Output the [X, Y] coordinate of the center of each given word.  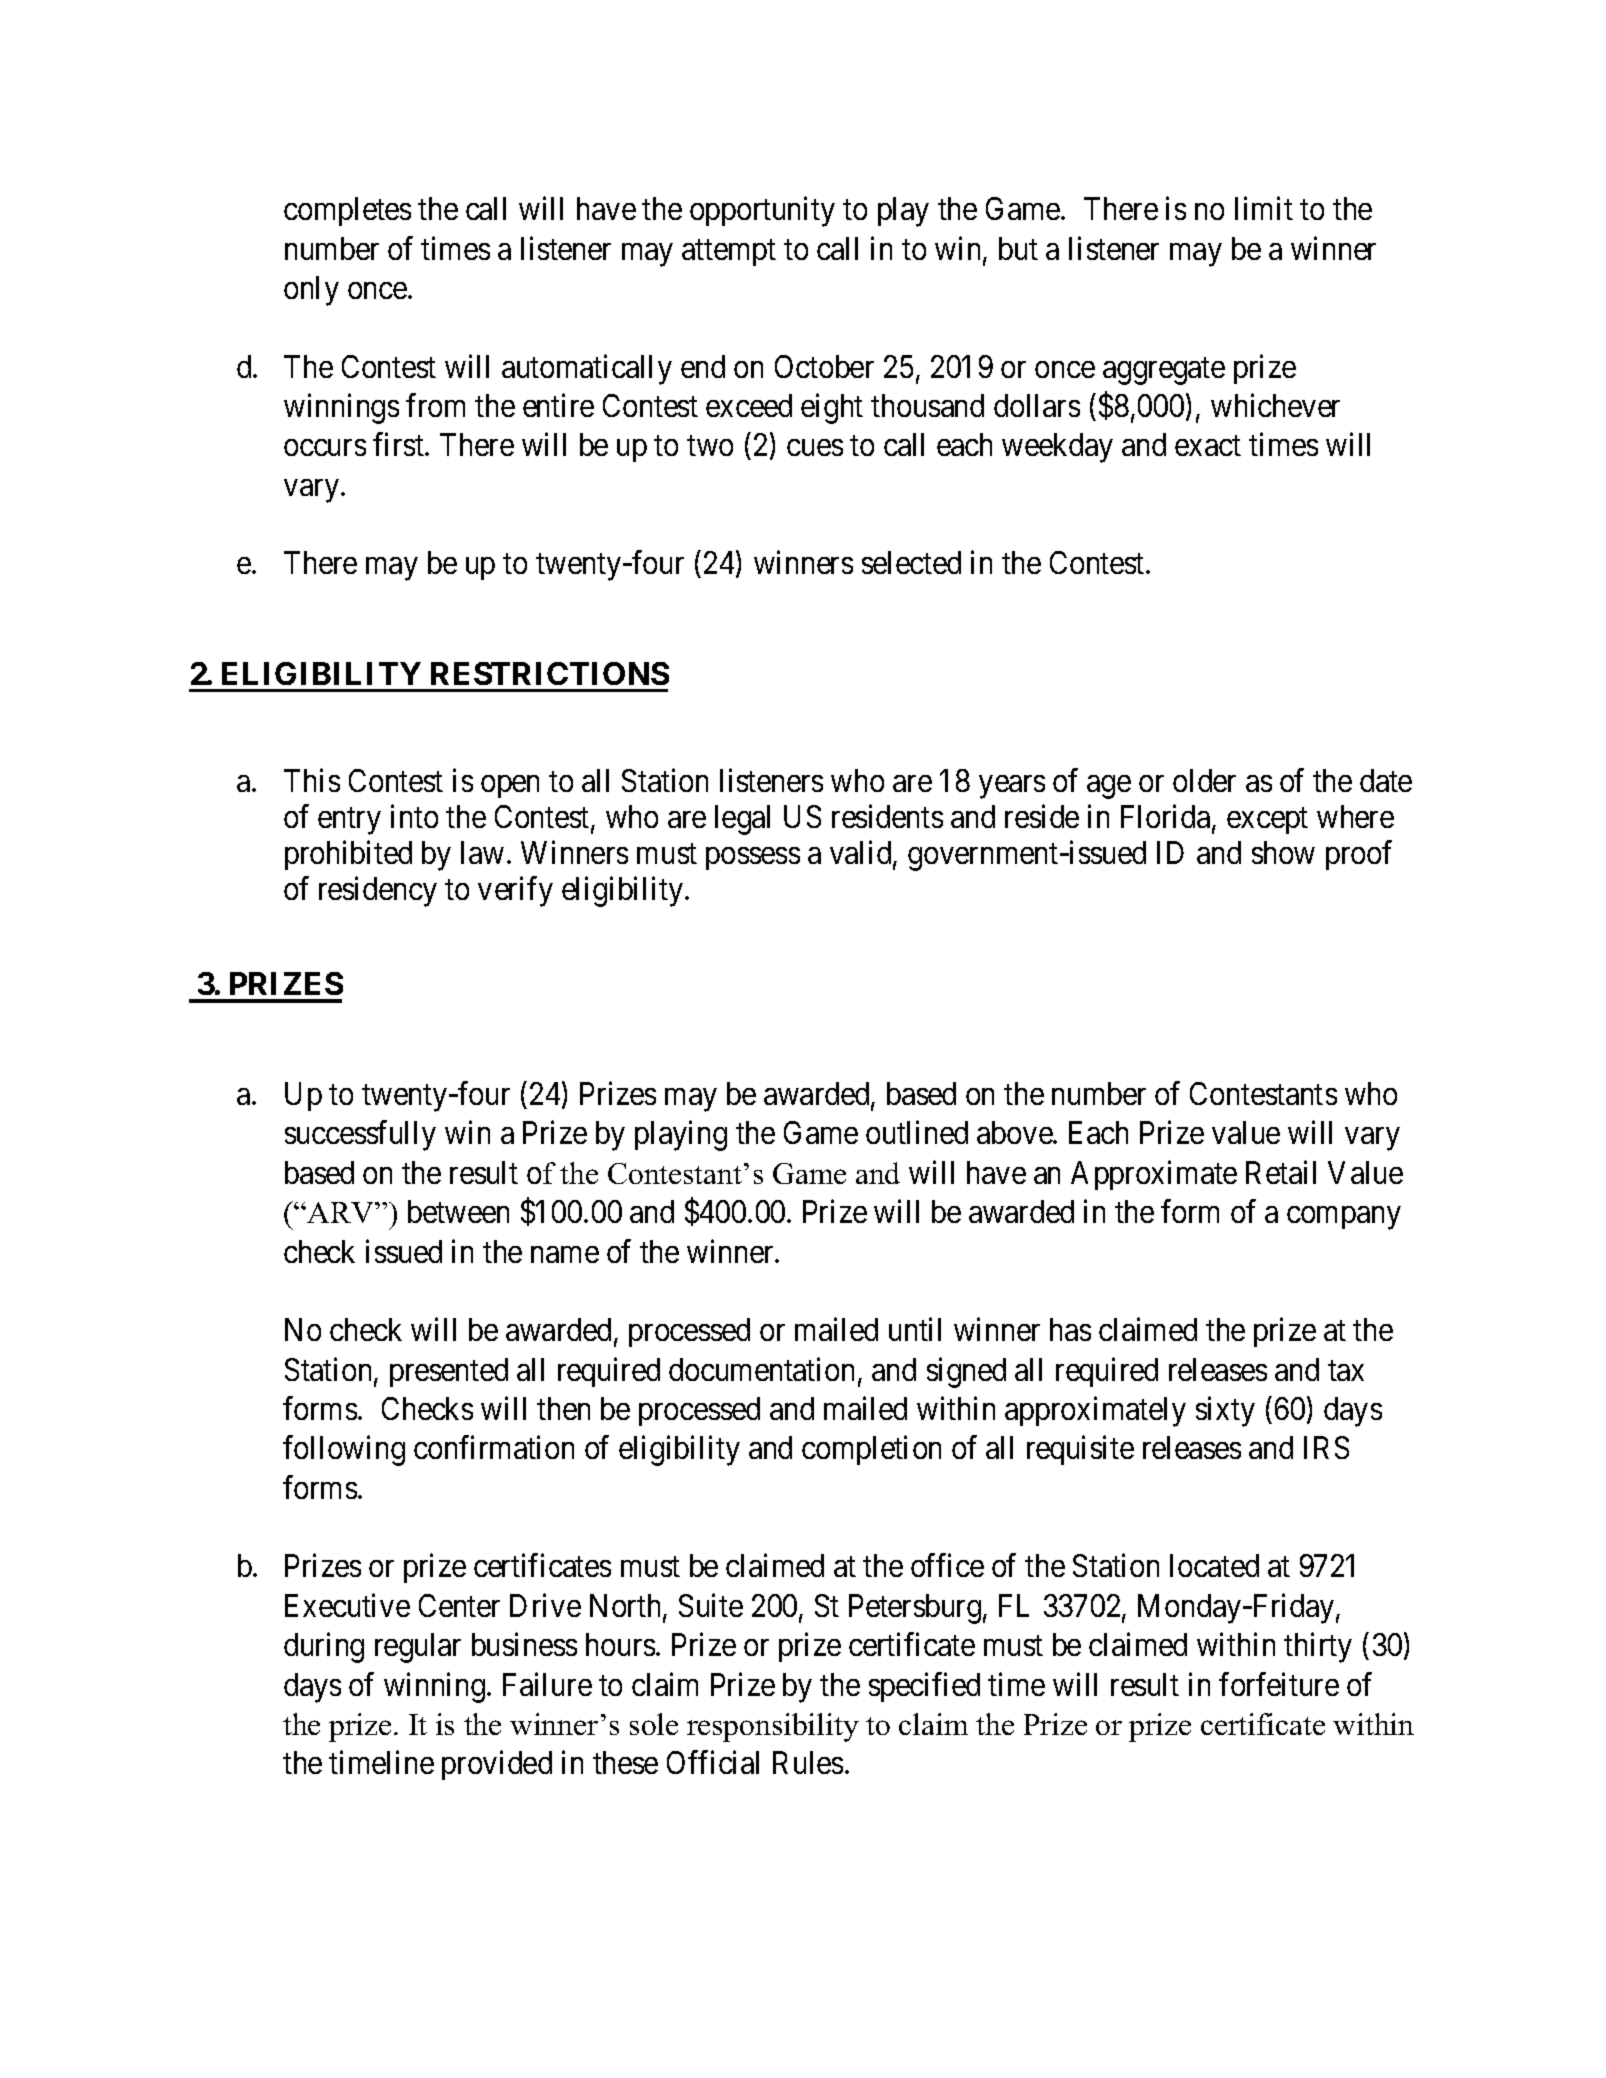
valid [862, 854]
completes [347, 211]
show [1283, 852]
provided [497, 1765]
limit [1264, 208]
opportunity [762, 212]
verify [515, 892]
